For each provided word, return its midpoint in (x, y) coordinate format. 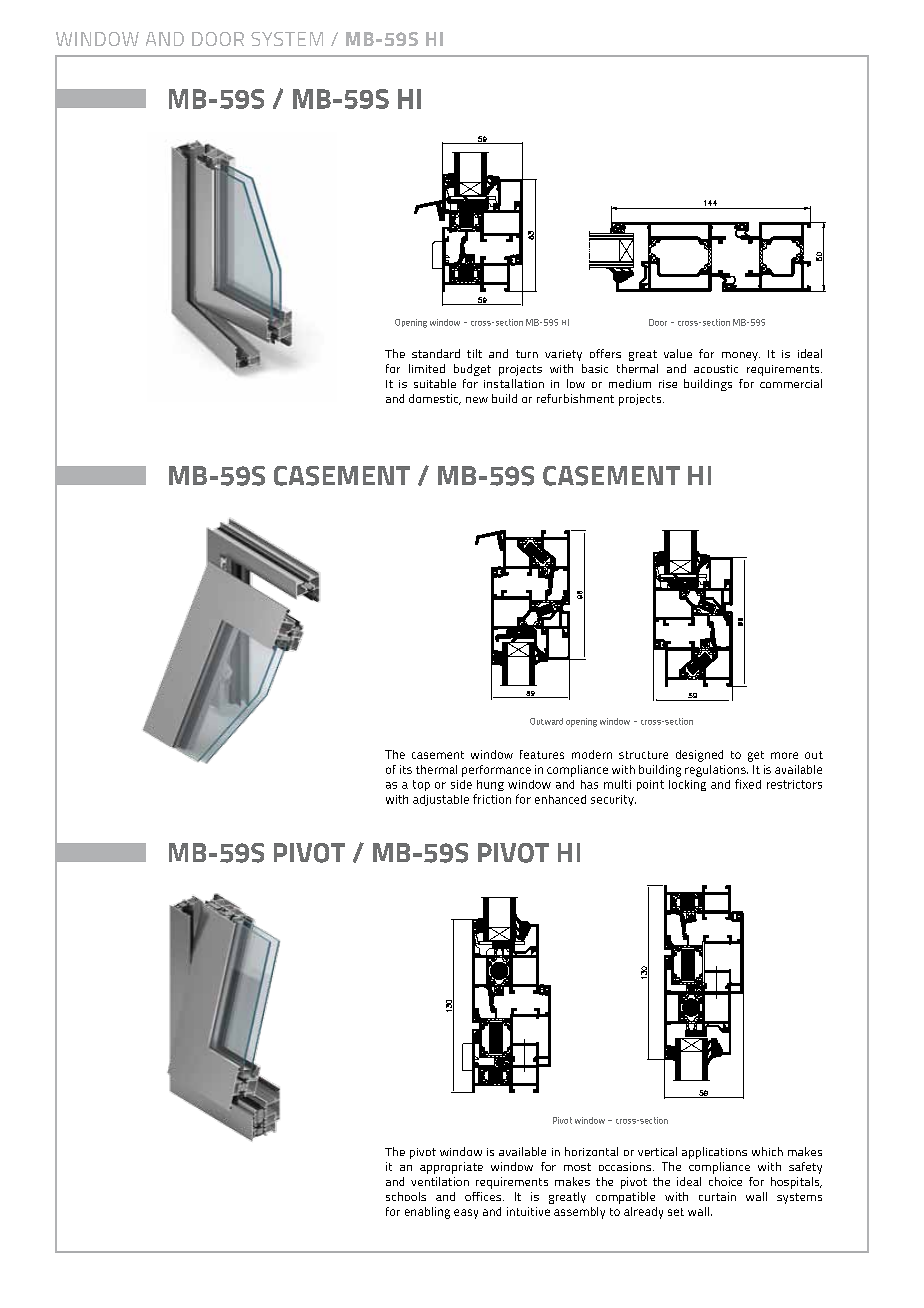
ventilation (440, 1181)
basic (595, 368)
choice (725, 1181)
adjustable (441, 800)
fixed (748, 784)
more (784, 755)
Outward (546, 721)
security (613, 800)
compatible (625, 1198)
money (741, 356)
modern (592, 754)
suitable (435, 383)
